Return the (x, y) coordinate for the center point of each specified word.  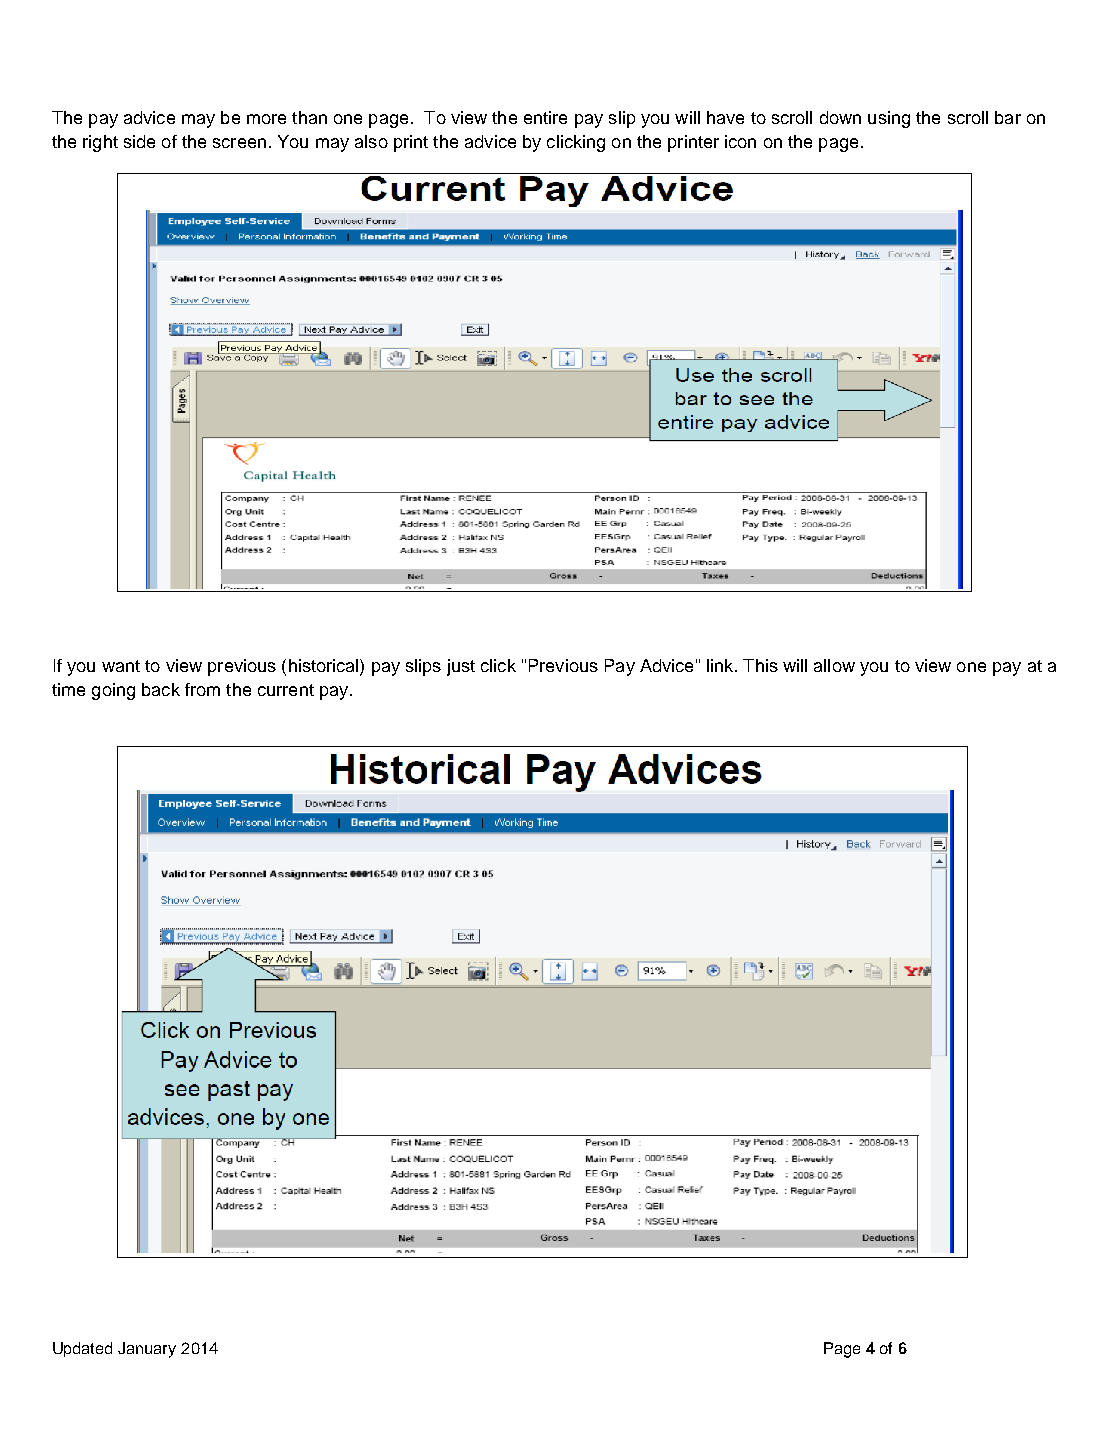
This (760, 665)
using (889, 119)
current (286, 690)
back (161, 689)
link (721, 665)
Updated (82, 1349)
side (139, 141)
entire (545, 117)
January (147, 1350)
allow (834, 665)
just (461, 667)
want (121, 666)
